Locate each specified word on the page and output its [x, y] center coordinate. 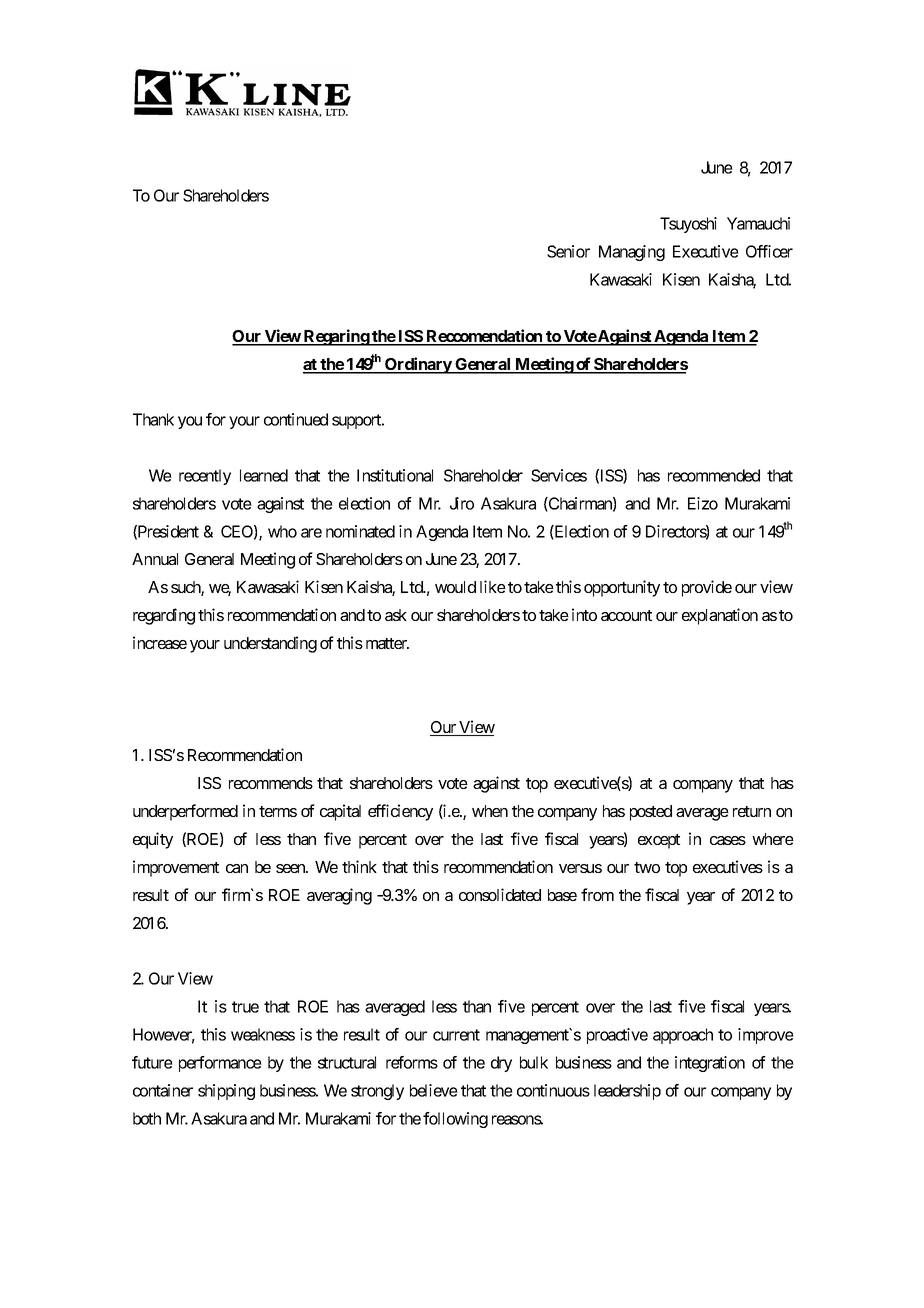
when [490, 811]
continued [296, 419]
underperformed [185, 812]
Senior [568, 251]
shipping [226, 1092]
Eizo [703, 503]
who [282, 531]
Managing [632, 253]
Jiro [462, 503]
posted [651, 813]
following [455, 1120]
